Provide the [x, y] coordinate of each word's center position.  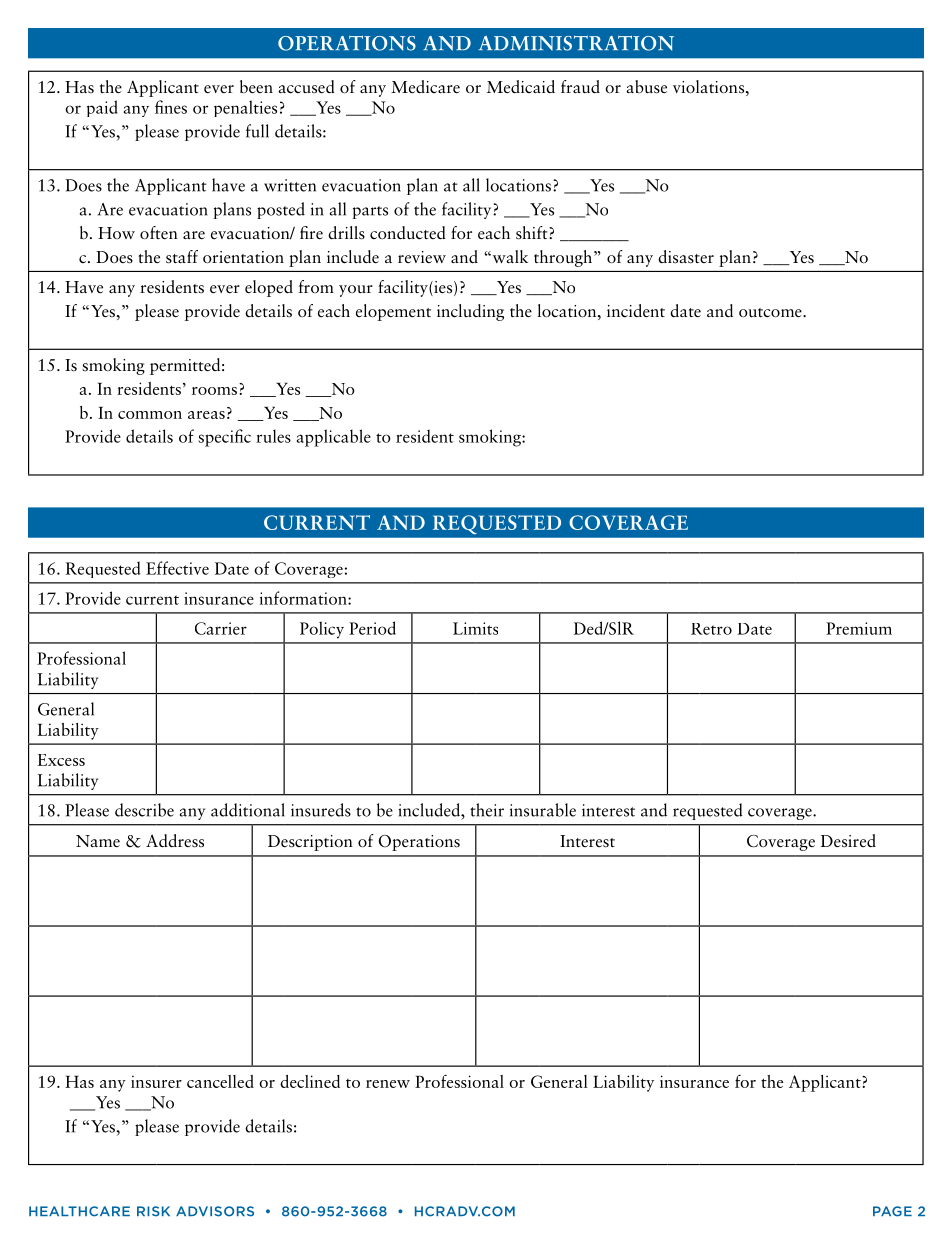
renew [388, 1084]
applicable [334, 438]
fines [171, 107]
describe [144, 810]
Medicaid [521, 86]
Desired [848, 841]
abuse [646, 87]
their [487, 810]
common [150, 415]
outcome [771, 313]
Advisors [215, 1211]
